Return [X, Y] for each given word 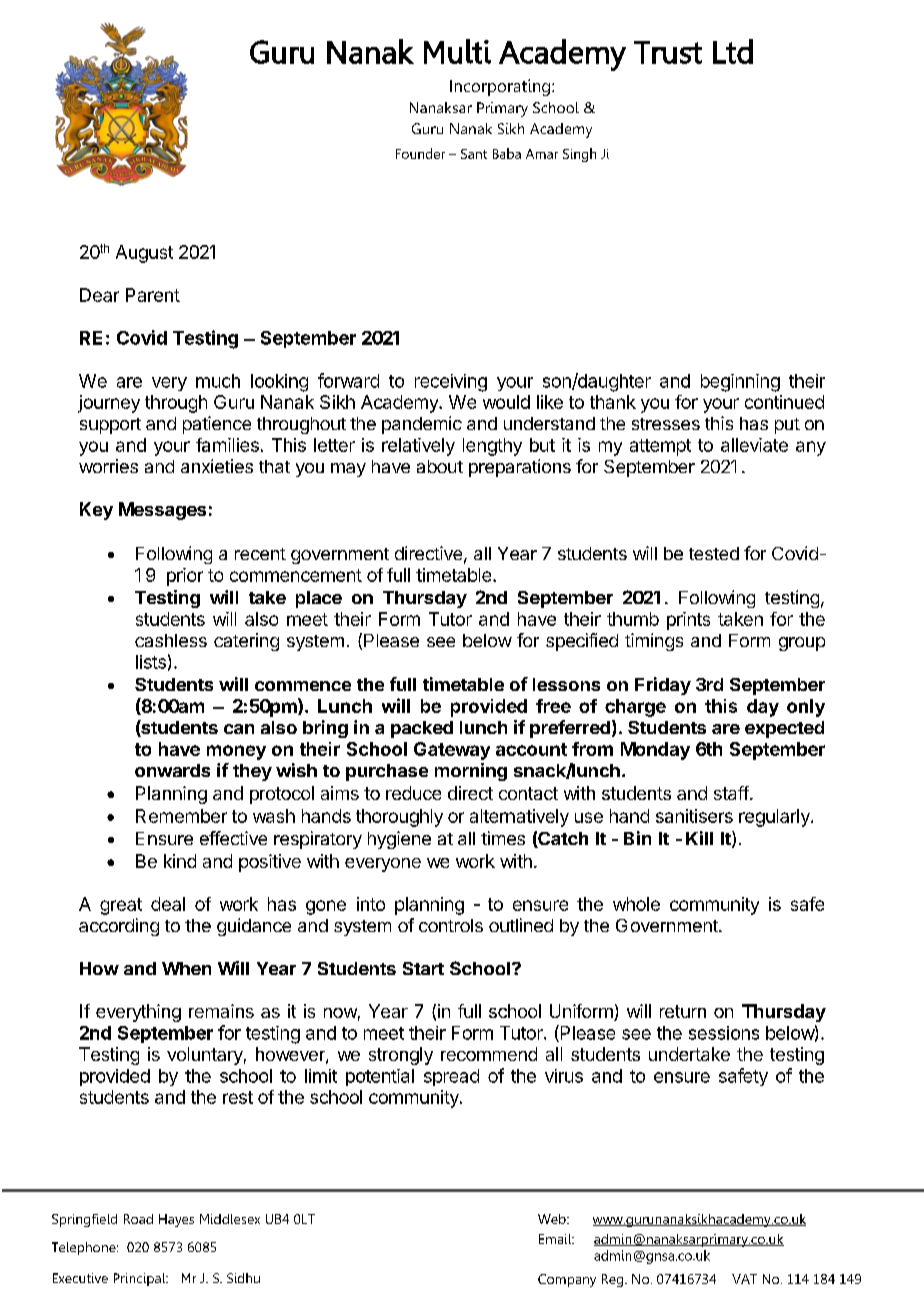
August [144, 254]
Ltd [733, 51]
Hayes [176, 1220]
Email [556, 1239]
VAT [744, 1279]
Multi [457, 51]
